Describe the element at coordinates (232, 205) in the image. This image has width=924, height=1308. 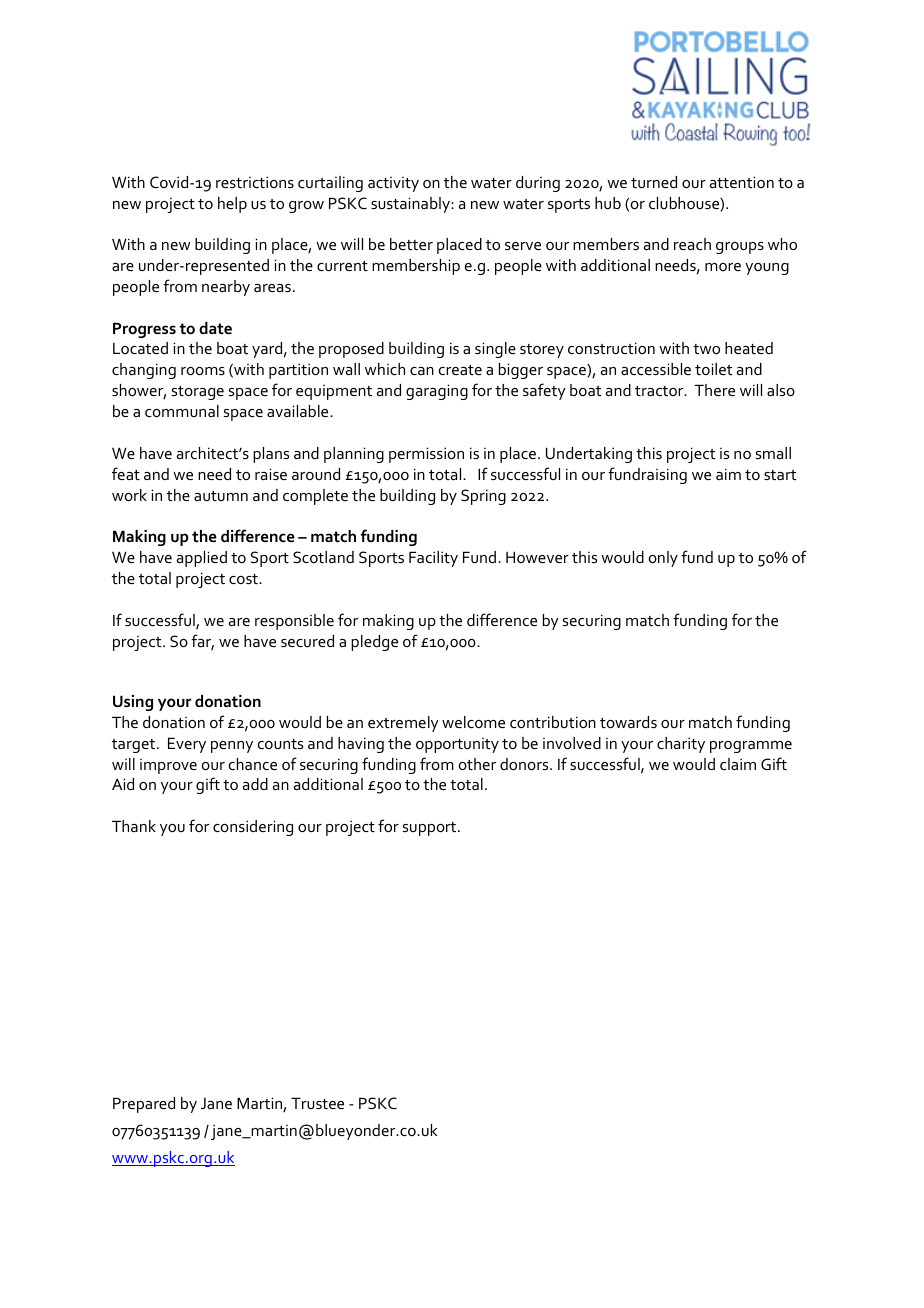
I see `help` at that location.
